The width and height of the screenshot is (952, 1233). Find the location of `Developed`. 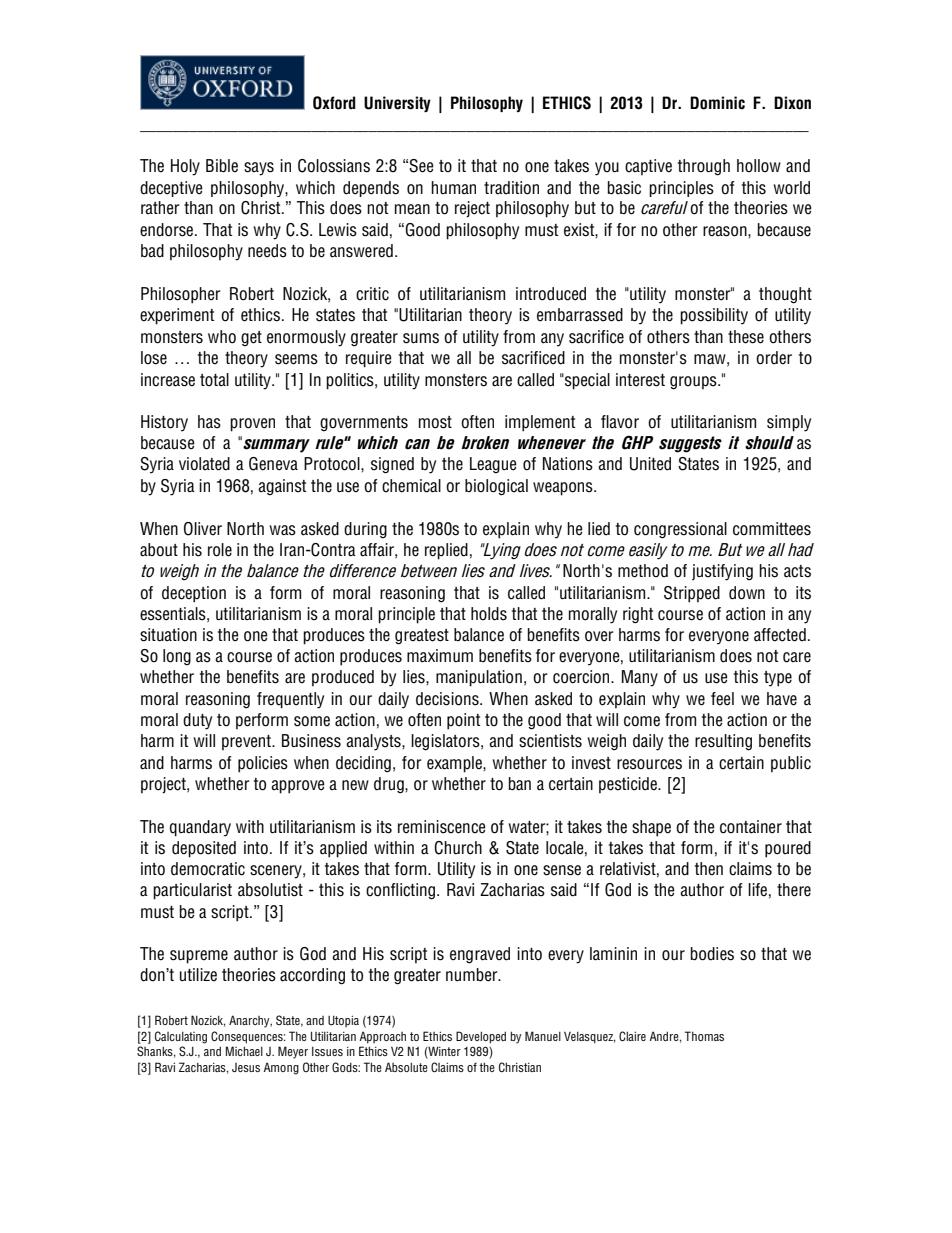

Developed is located at coordinates (481, 1037).
